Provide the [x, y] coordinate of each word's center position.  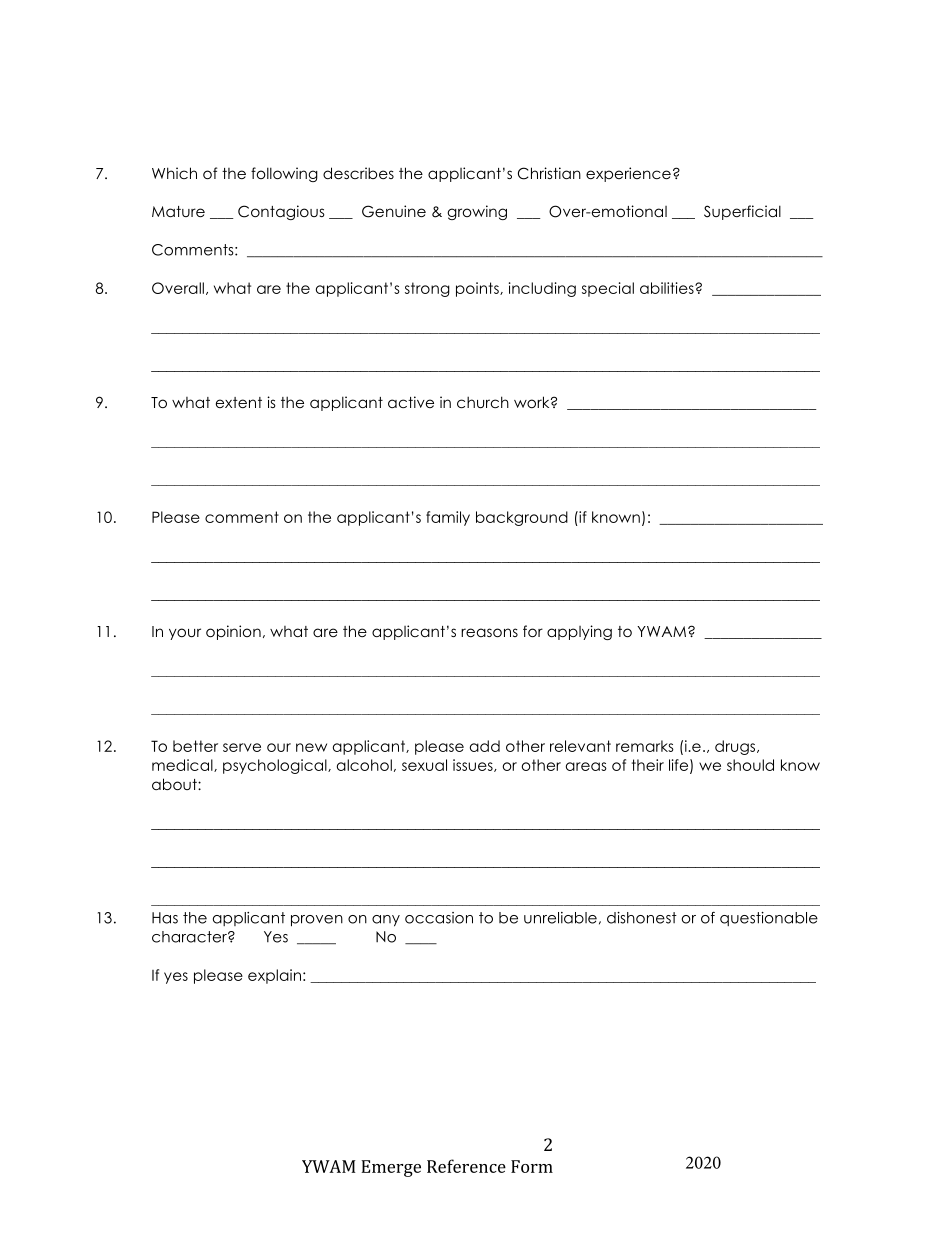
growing [477, 212]
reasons [489, 632]
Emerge [391, 1168]
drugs [736, 747]
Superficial [742, 212]
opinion [233, 632]
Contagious [281, 212]
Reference [466, 1166]
